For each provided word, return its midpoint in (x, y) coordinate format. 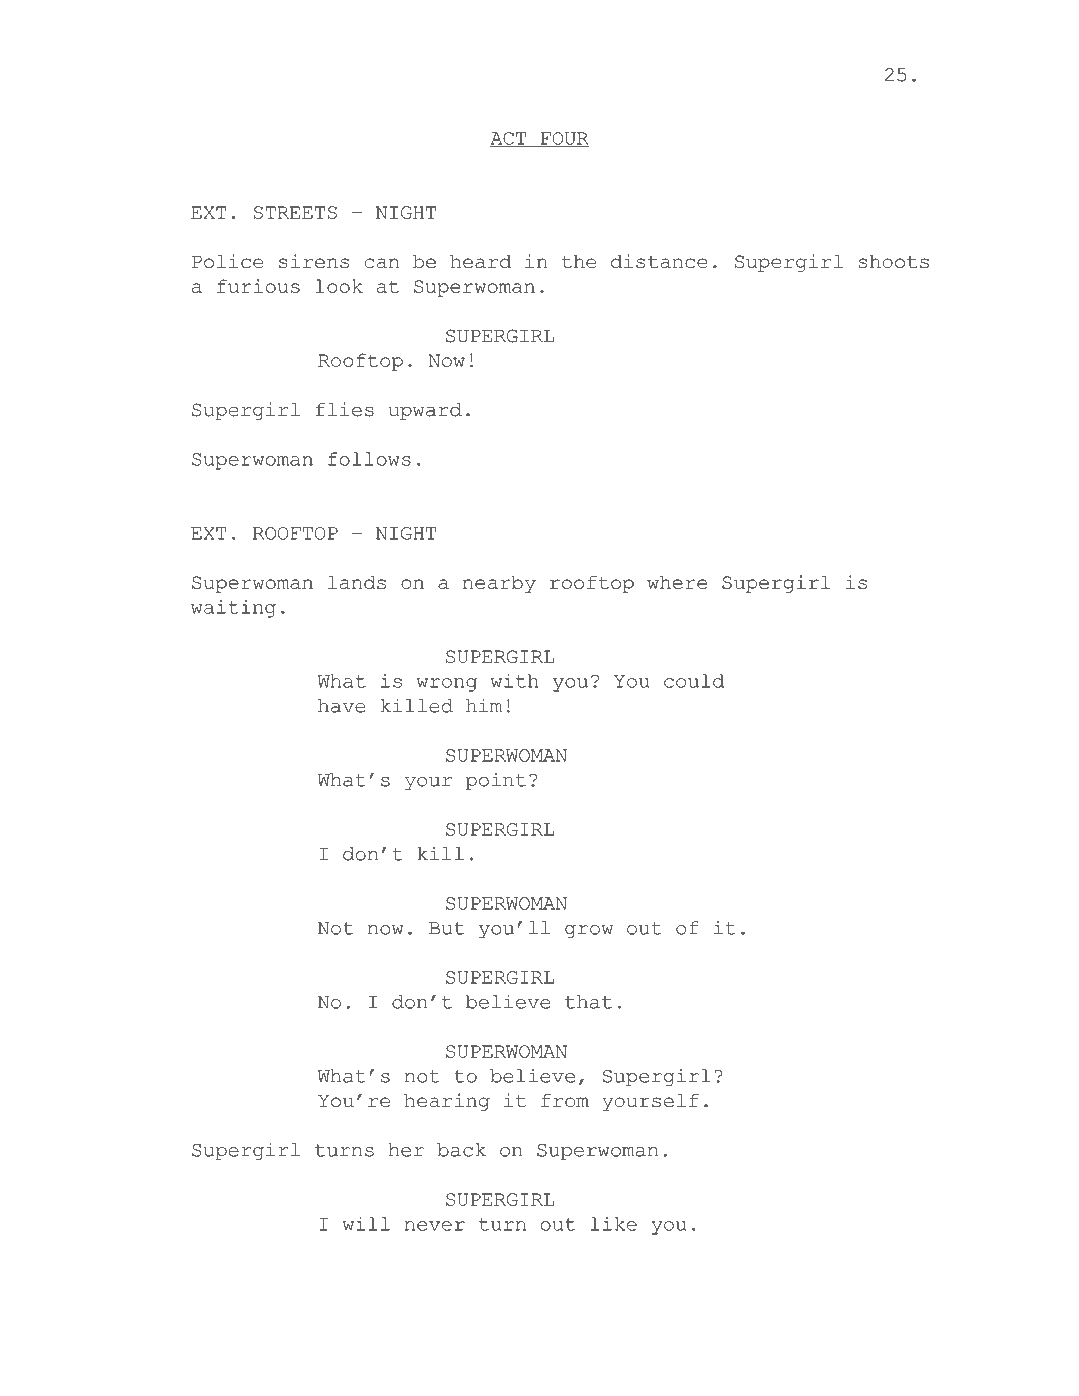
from (565, 1101)
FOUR (563, 139)
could (694, 681)
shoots (893, 262)
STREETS (295, 212)
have (342, 706)
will (366, 1224)
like (614, 1224)
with (514, 681)
